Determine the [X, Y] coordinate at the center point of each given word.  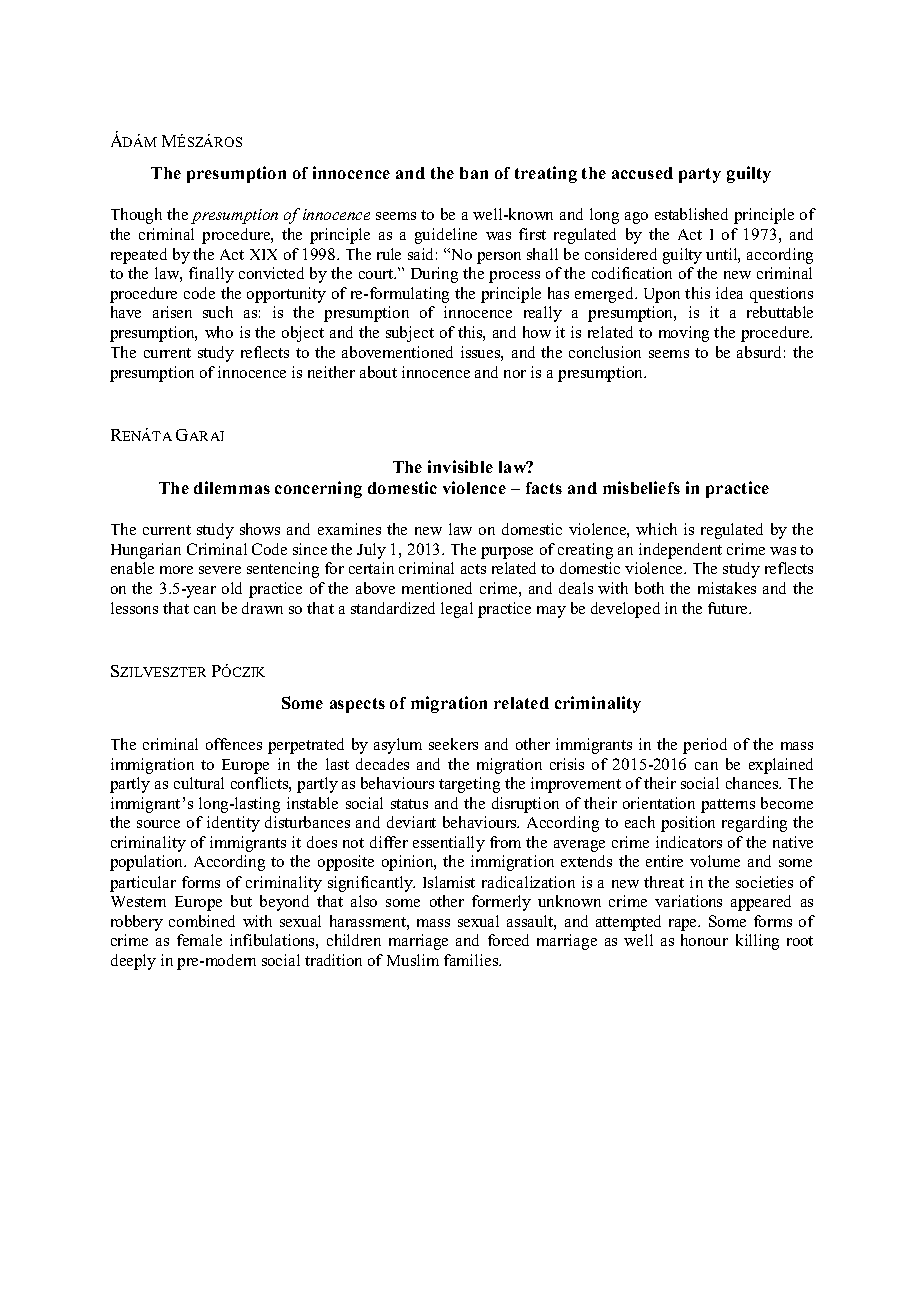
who [219, 332]
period [705, 746]
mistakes [727, 588]
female [199, 940]
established [691, 214]
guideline [446, 236]
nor [515, 374]
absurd [759, 352]
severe [220, 570]
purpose [507, 553]
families [472, 960]
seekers [453, 744]
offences [234, 744]
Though [136, 216]
